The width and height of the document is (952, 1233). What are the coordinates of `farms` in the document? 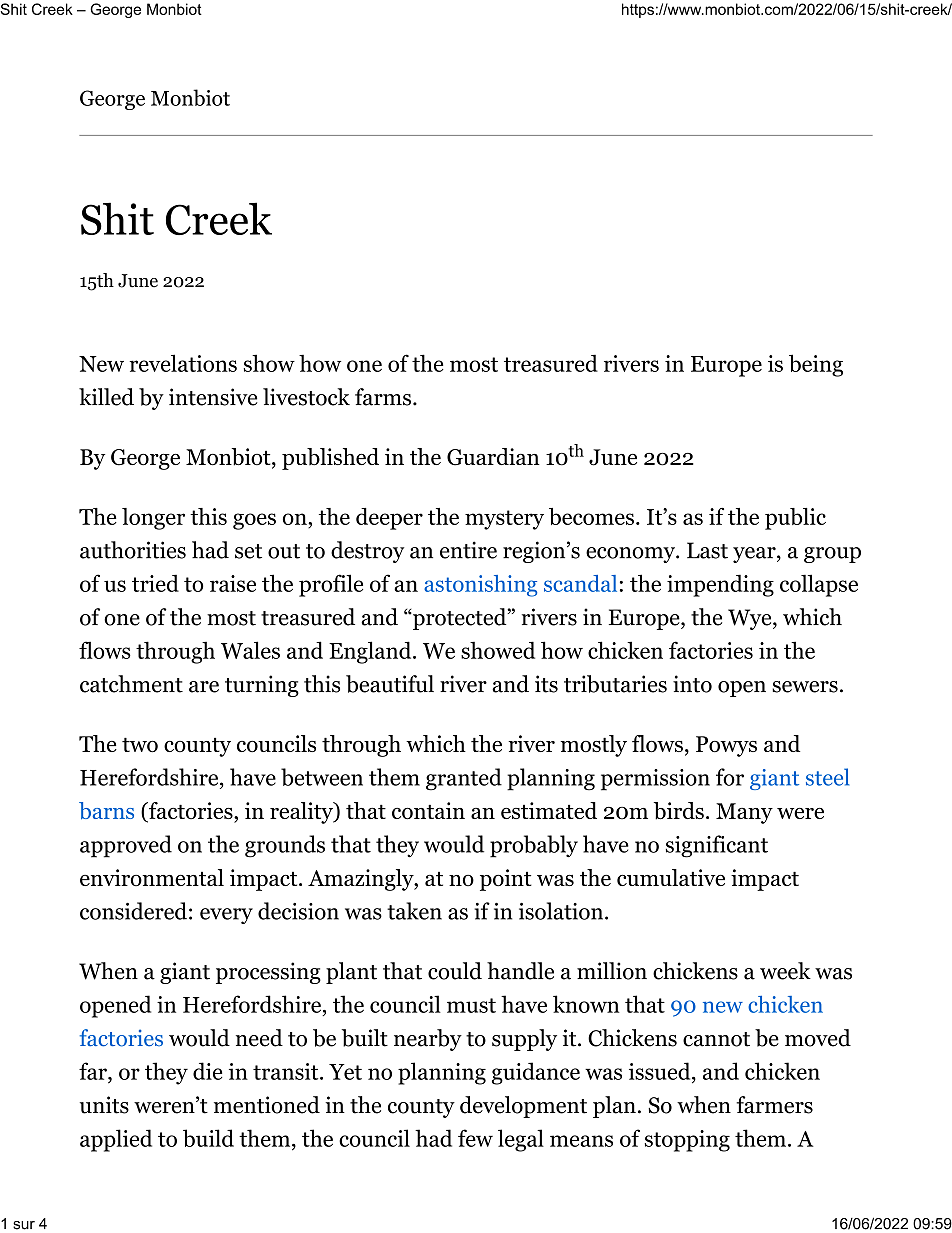 It's located at (383, 397).
